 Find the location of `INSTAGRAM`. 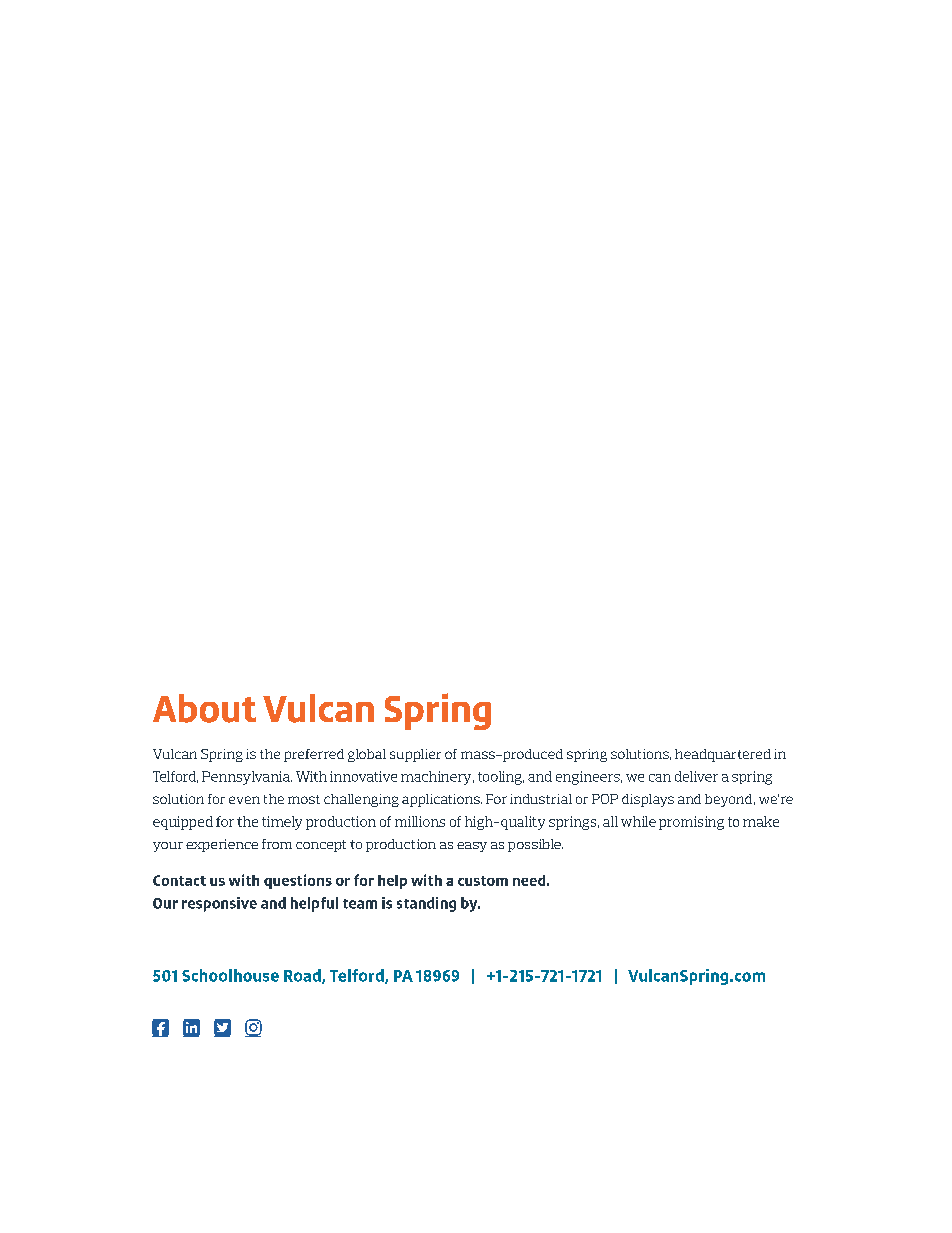

INSTAGRAM is located at coordinates (253, 1028).
